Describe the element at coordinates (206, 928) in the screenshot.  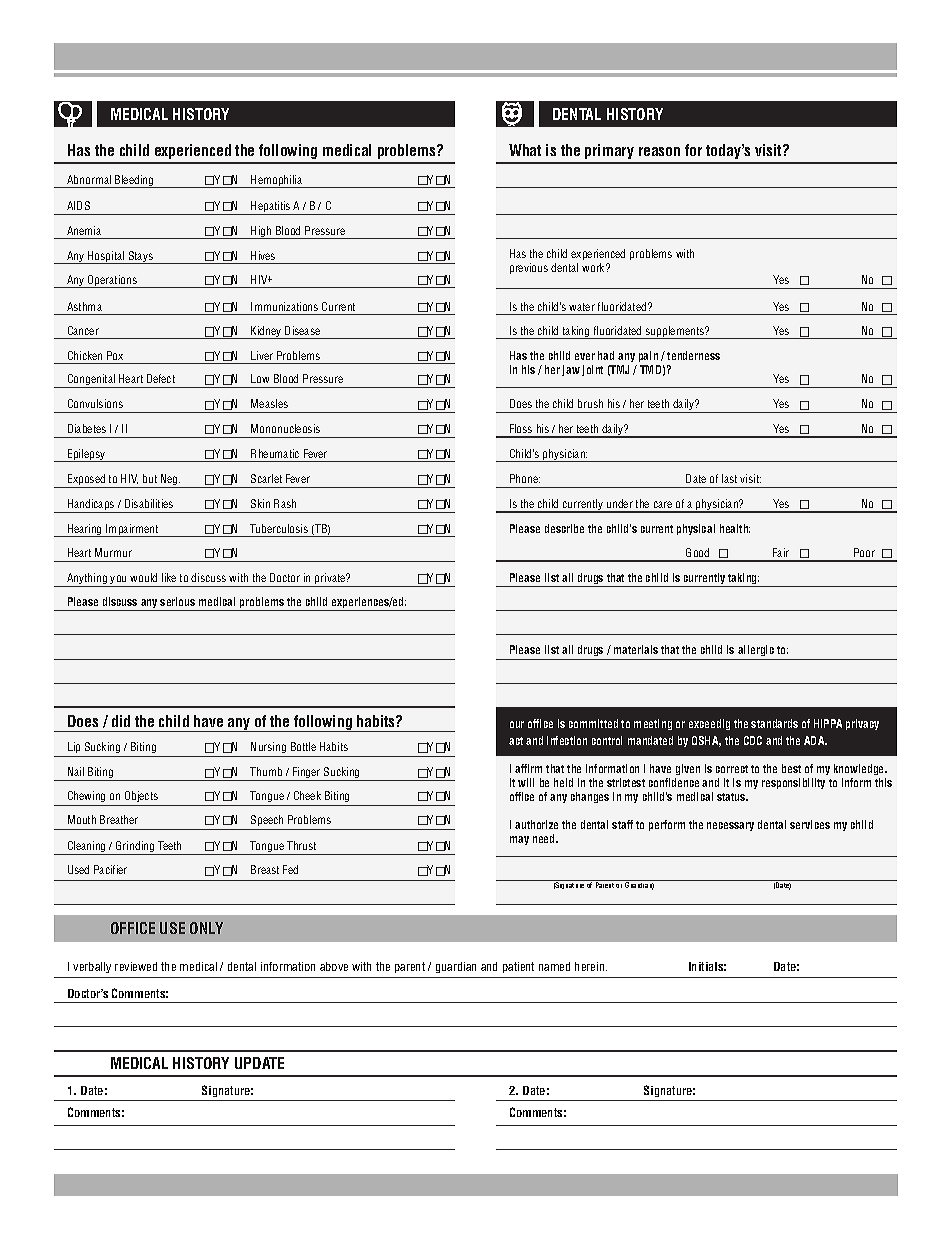
I see `ONLY` at that location.
